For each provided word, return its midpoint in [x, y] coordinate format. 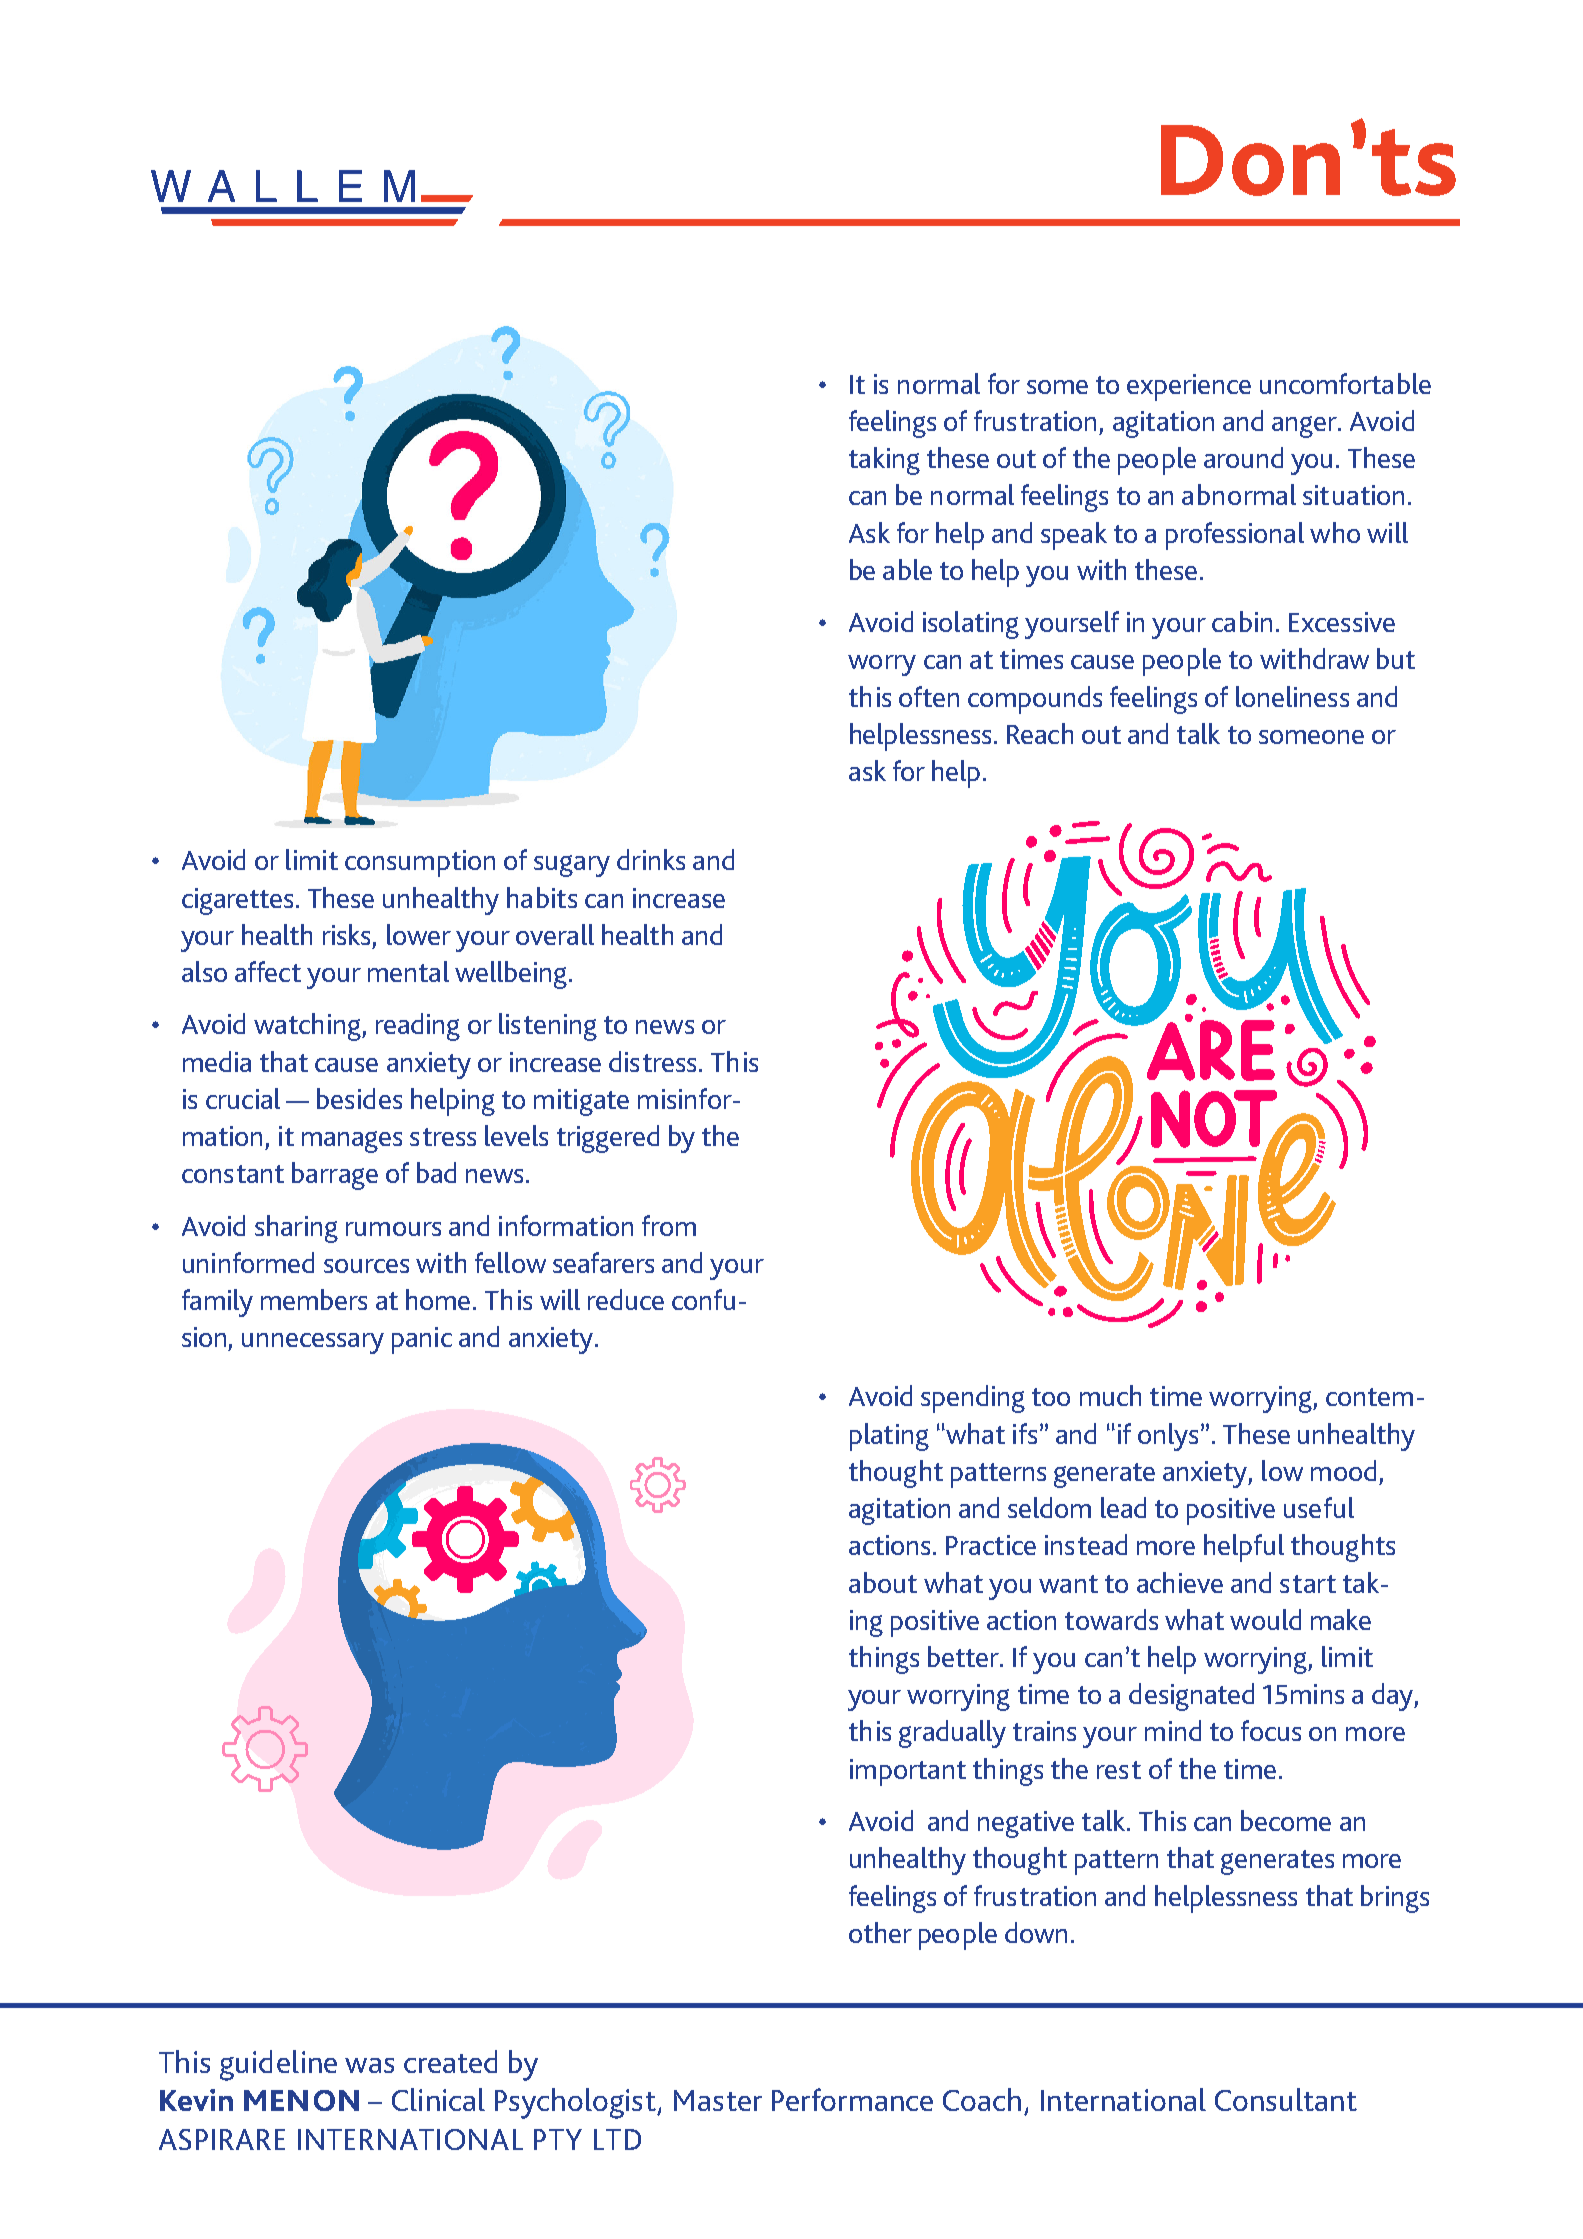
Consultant [1286, 2099]
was [369, 2065]
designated [1191, 1697]
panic [422, 1340]
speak [1074, 536]
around [1243, 457]
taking [884, 461]
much [1110, 1395]
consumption [420, 863]
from [669, 1225]
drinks [651, 859]
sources [366, 1266]
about [883, 1582]
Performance [852, 2099]
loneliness [1292, 696]
